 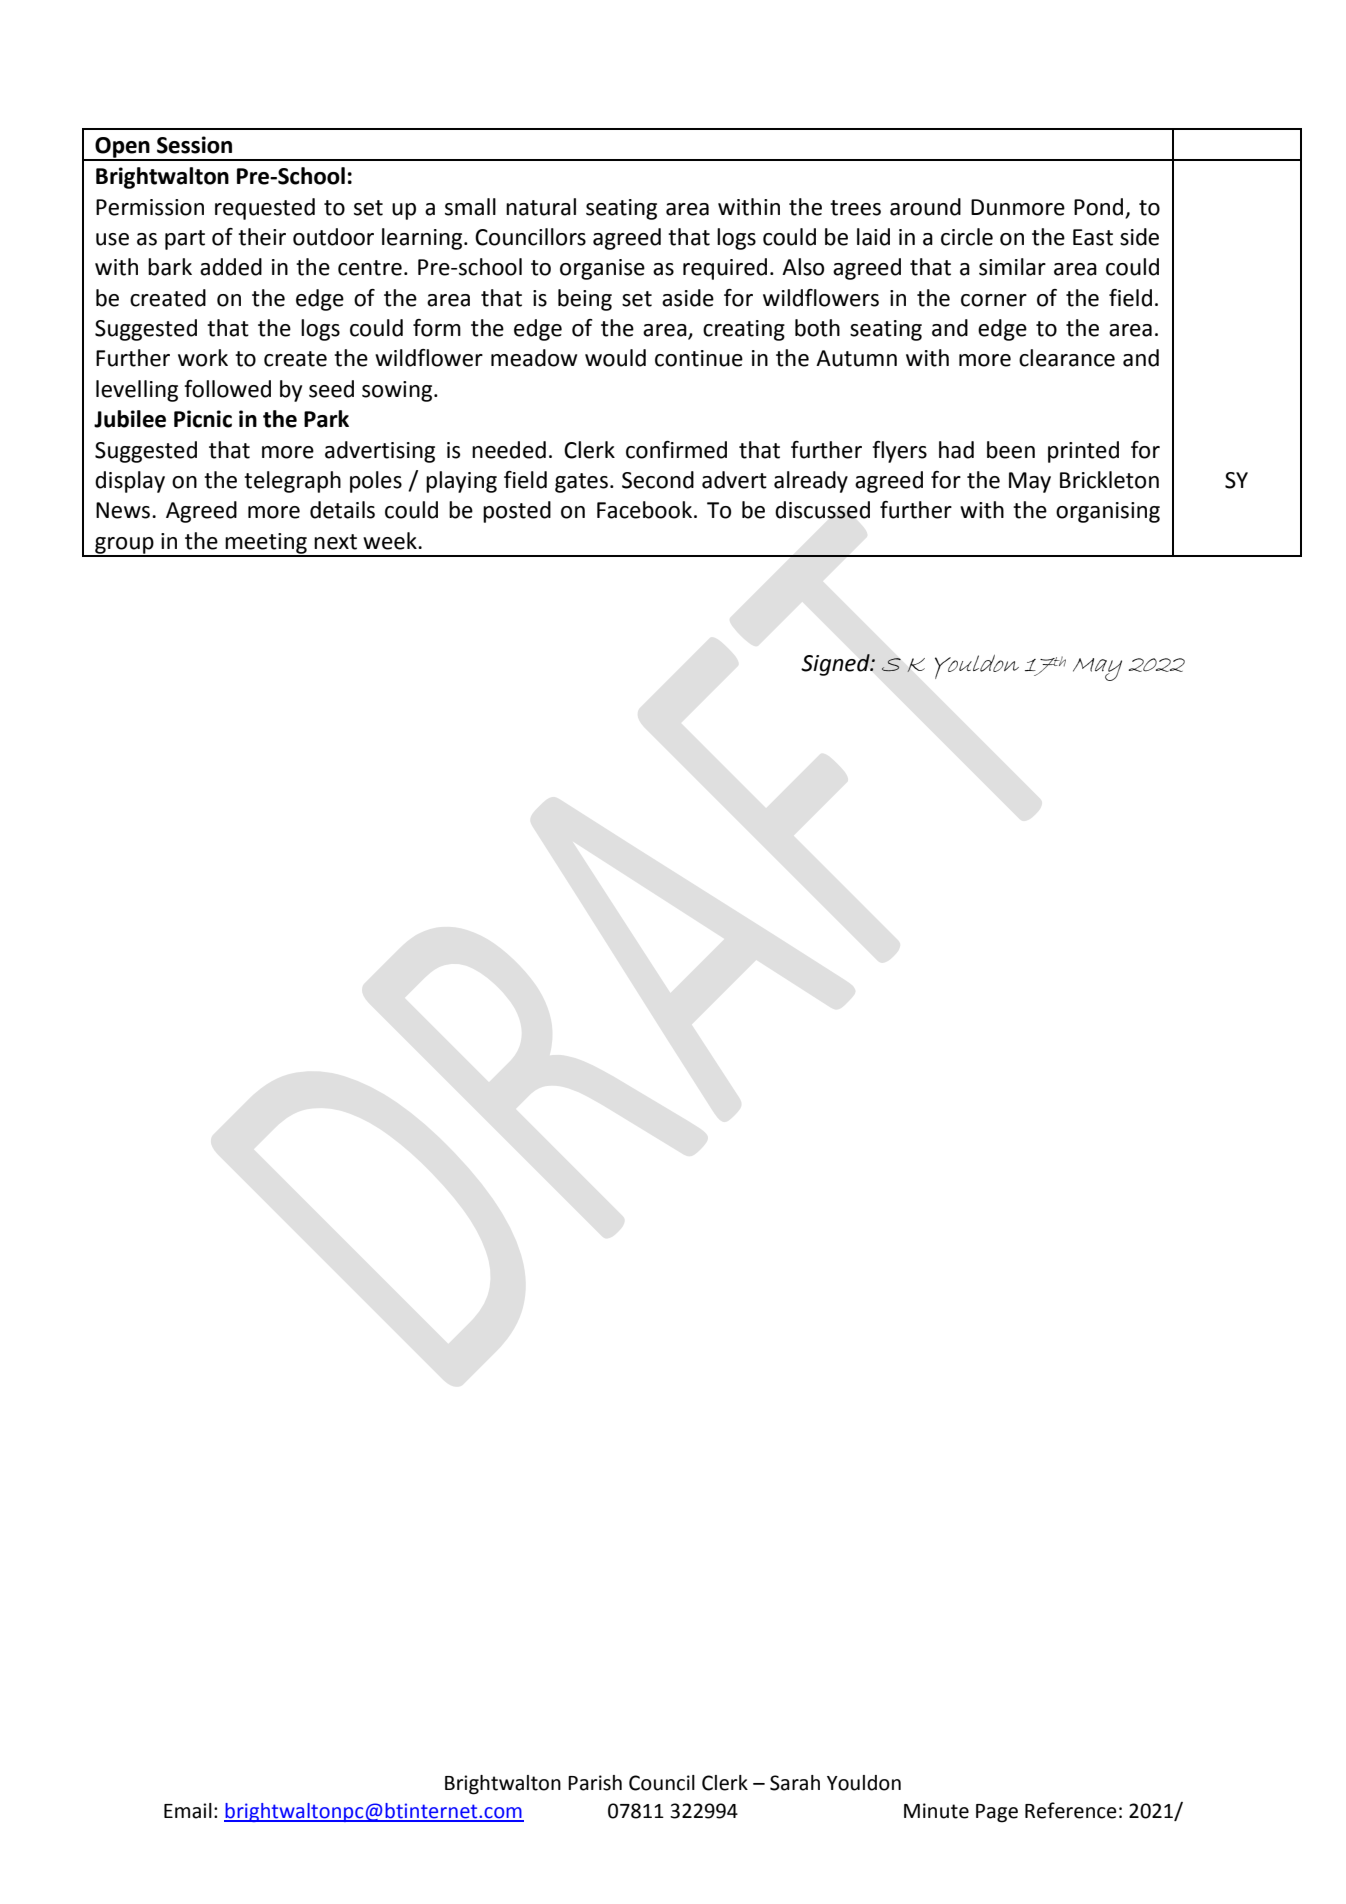 What do you see at coordinates (967, 237) in the screenshot?
I see `circle` at bounding box center [967, 237].
